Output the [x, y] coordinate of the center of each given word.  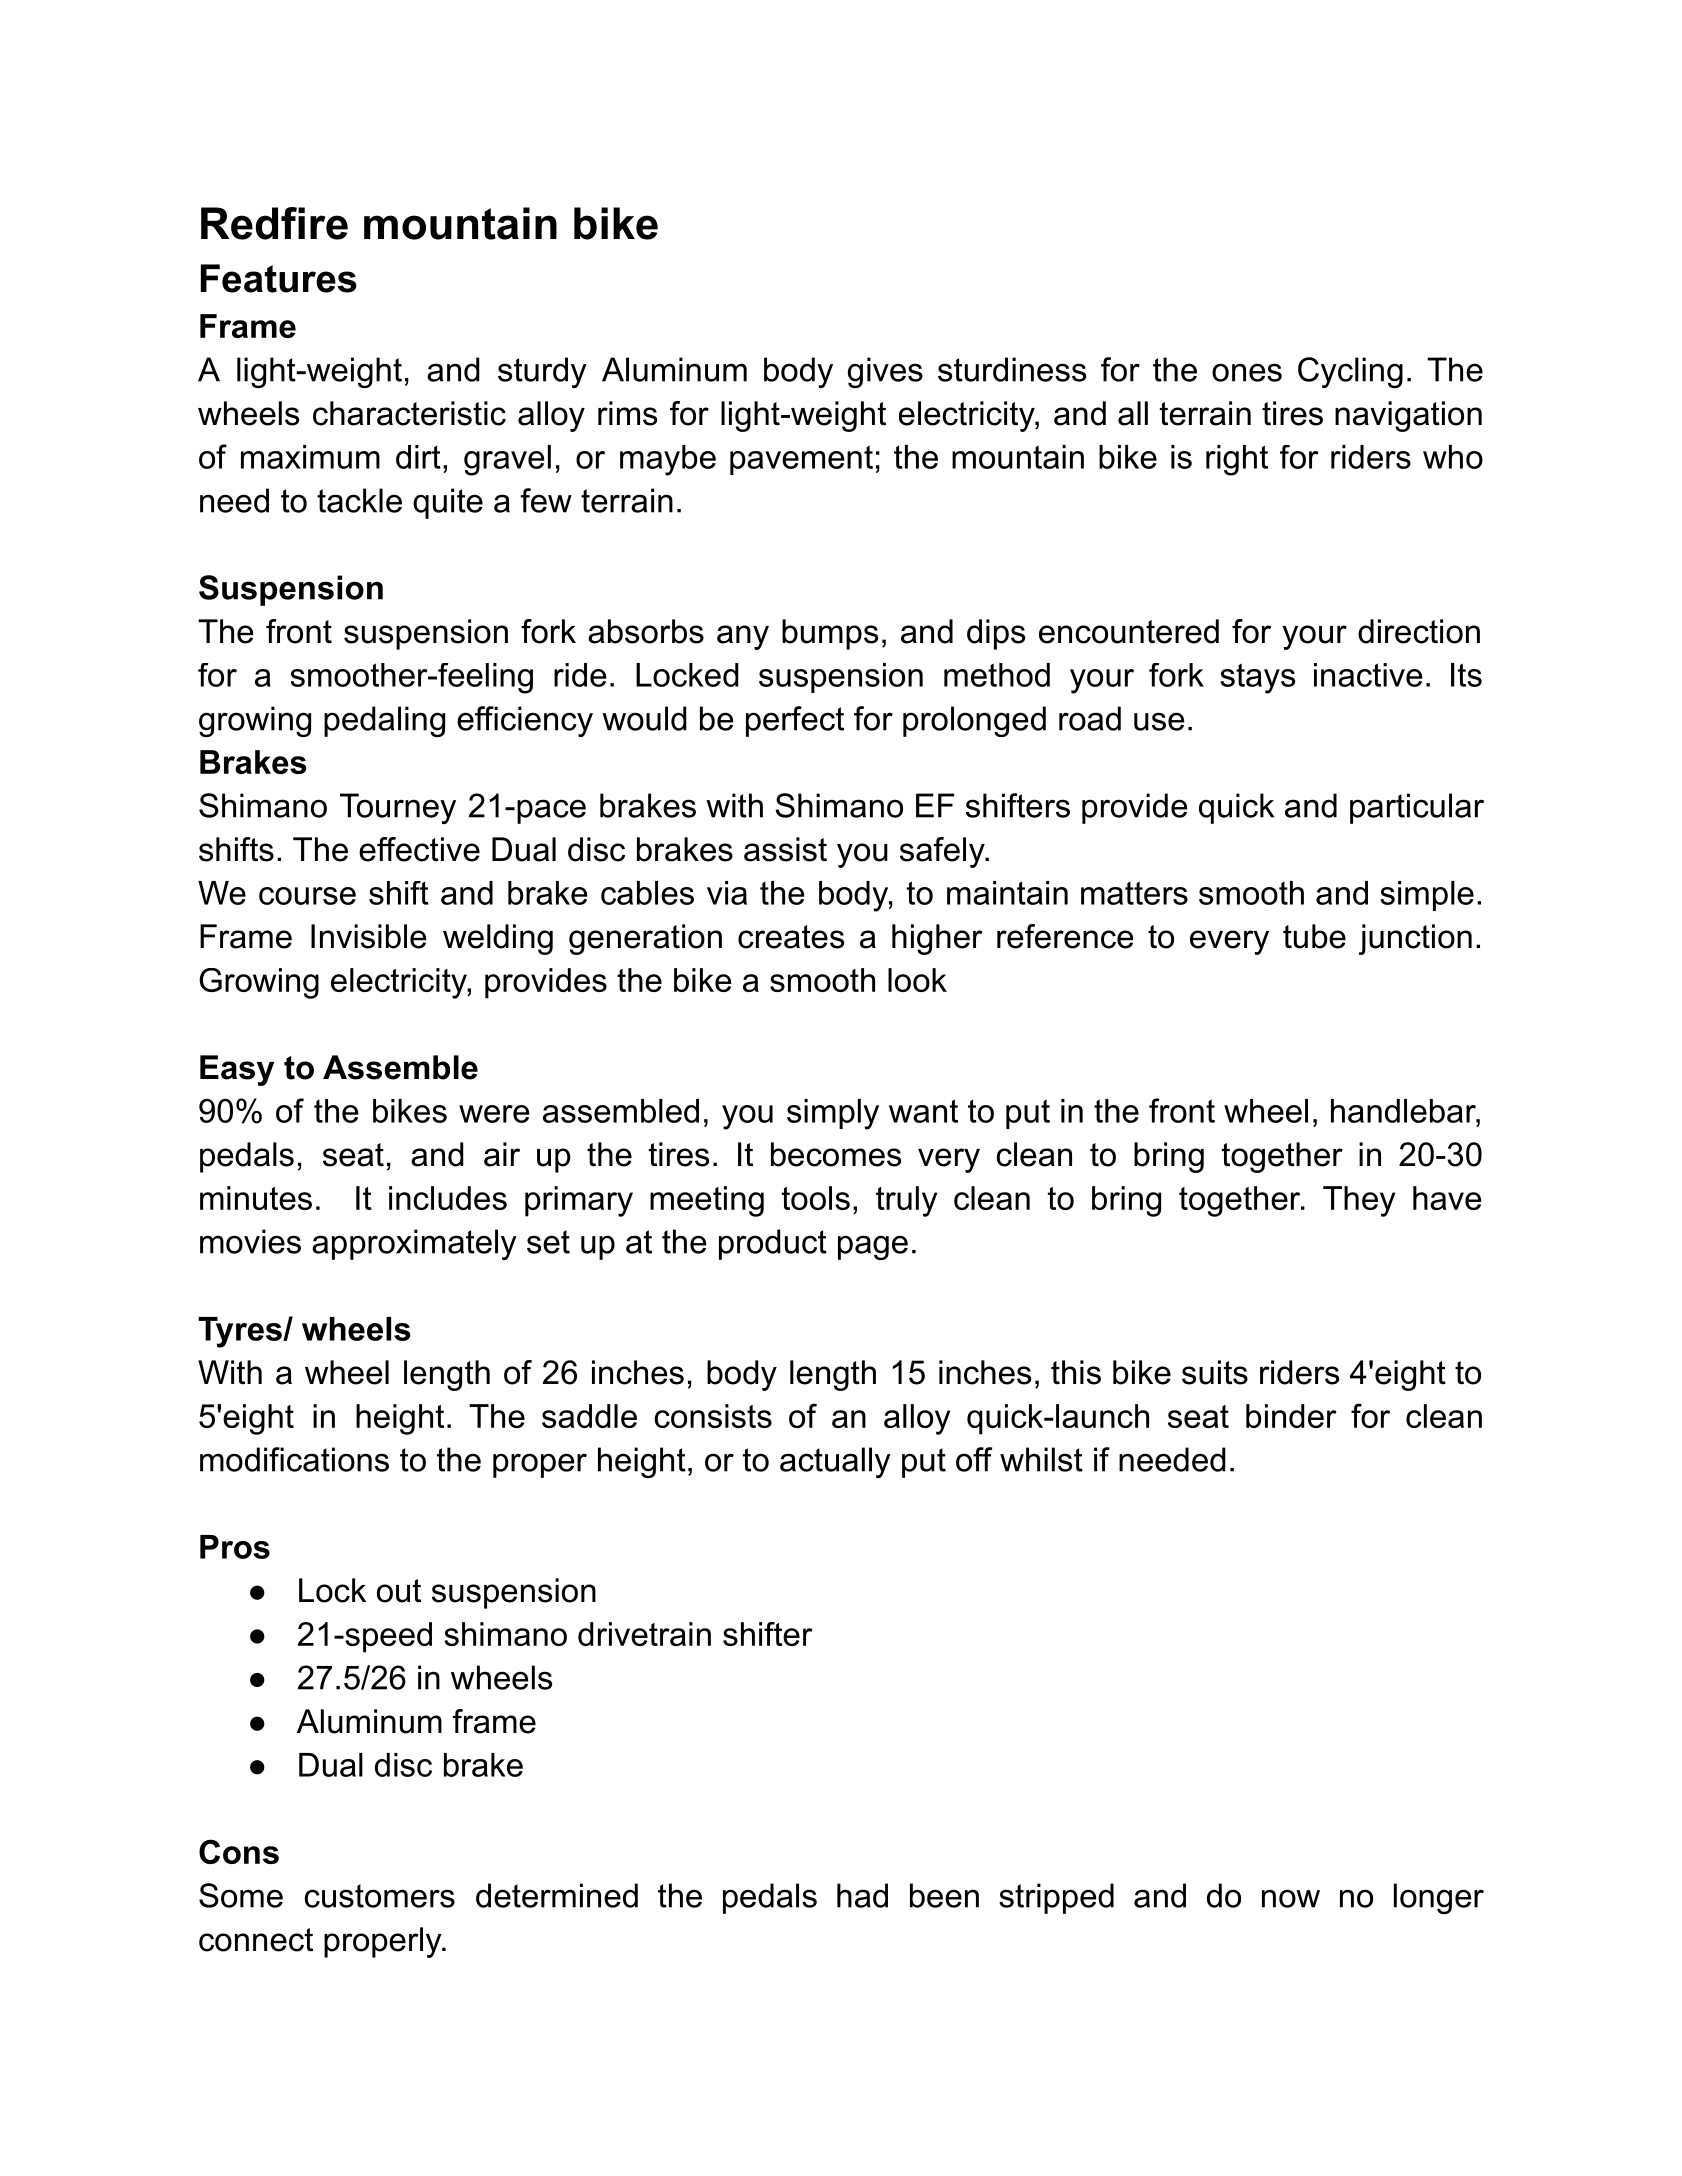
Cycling [1350, 372]
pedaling [384, 721]
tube [1314, 936]
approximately [414, 1244]
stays [1257, 678]
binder [1291, 1416]
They [1359, 1201]
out [399, 1591]
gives [885, 372]
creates [791, 937]
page [873, 1247]
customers [379, 1896]
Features [279, 278]
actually [835, 1462]
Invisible [369, 936]
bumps [830, 634]
